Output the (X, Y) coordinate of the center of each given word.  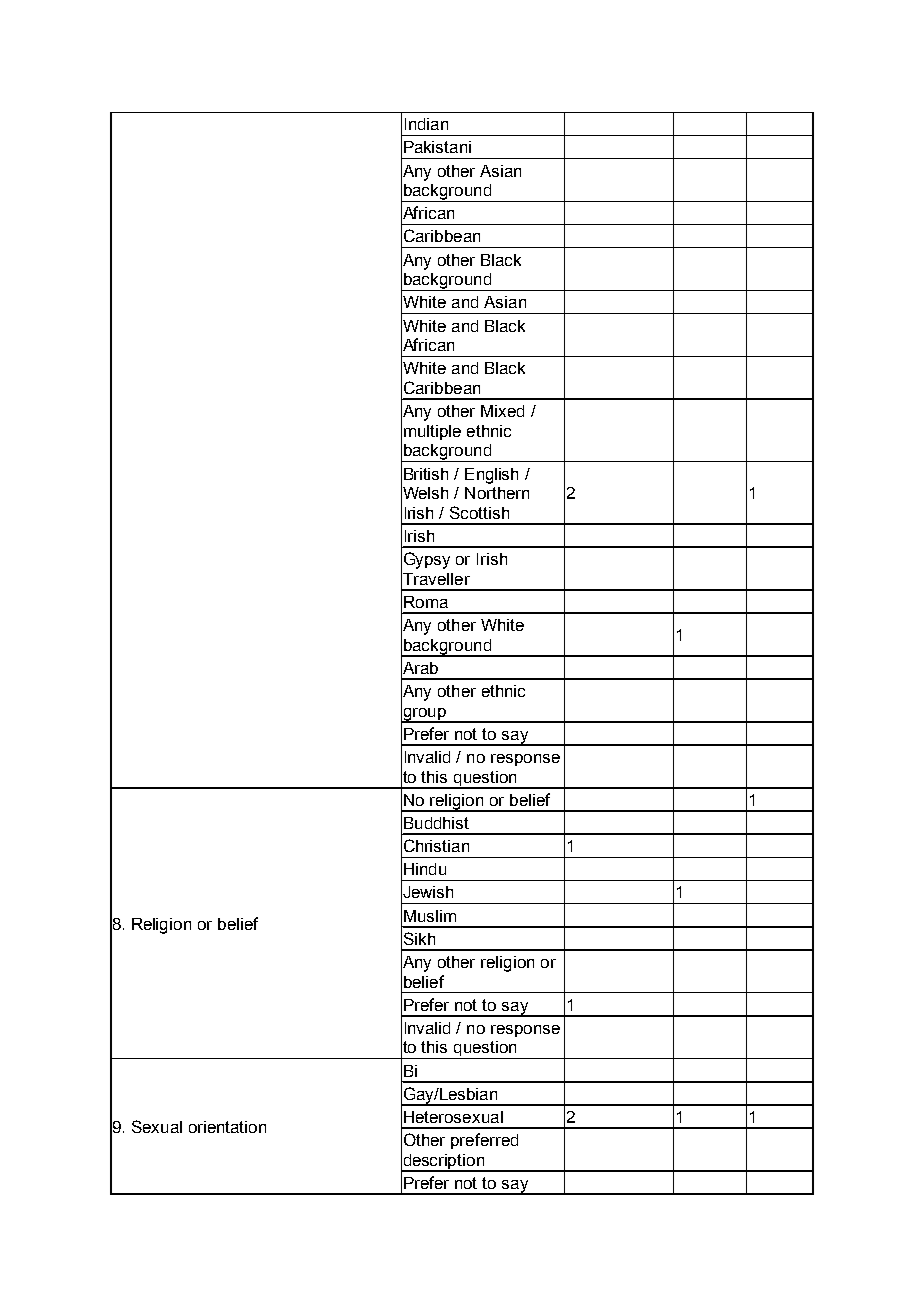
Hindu (425, 869)
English (491, 476)
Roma (426, 602)
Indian (426, 124)
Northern (497, 493)
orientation (227, 1127)
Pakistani (437, 147)
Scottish (479, 512)
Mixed (502, 411)
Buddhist (436, 823)
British (426, 474)
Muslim (430, 916)
